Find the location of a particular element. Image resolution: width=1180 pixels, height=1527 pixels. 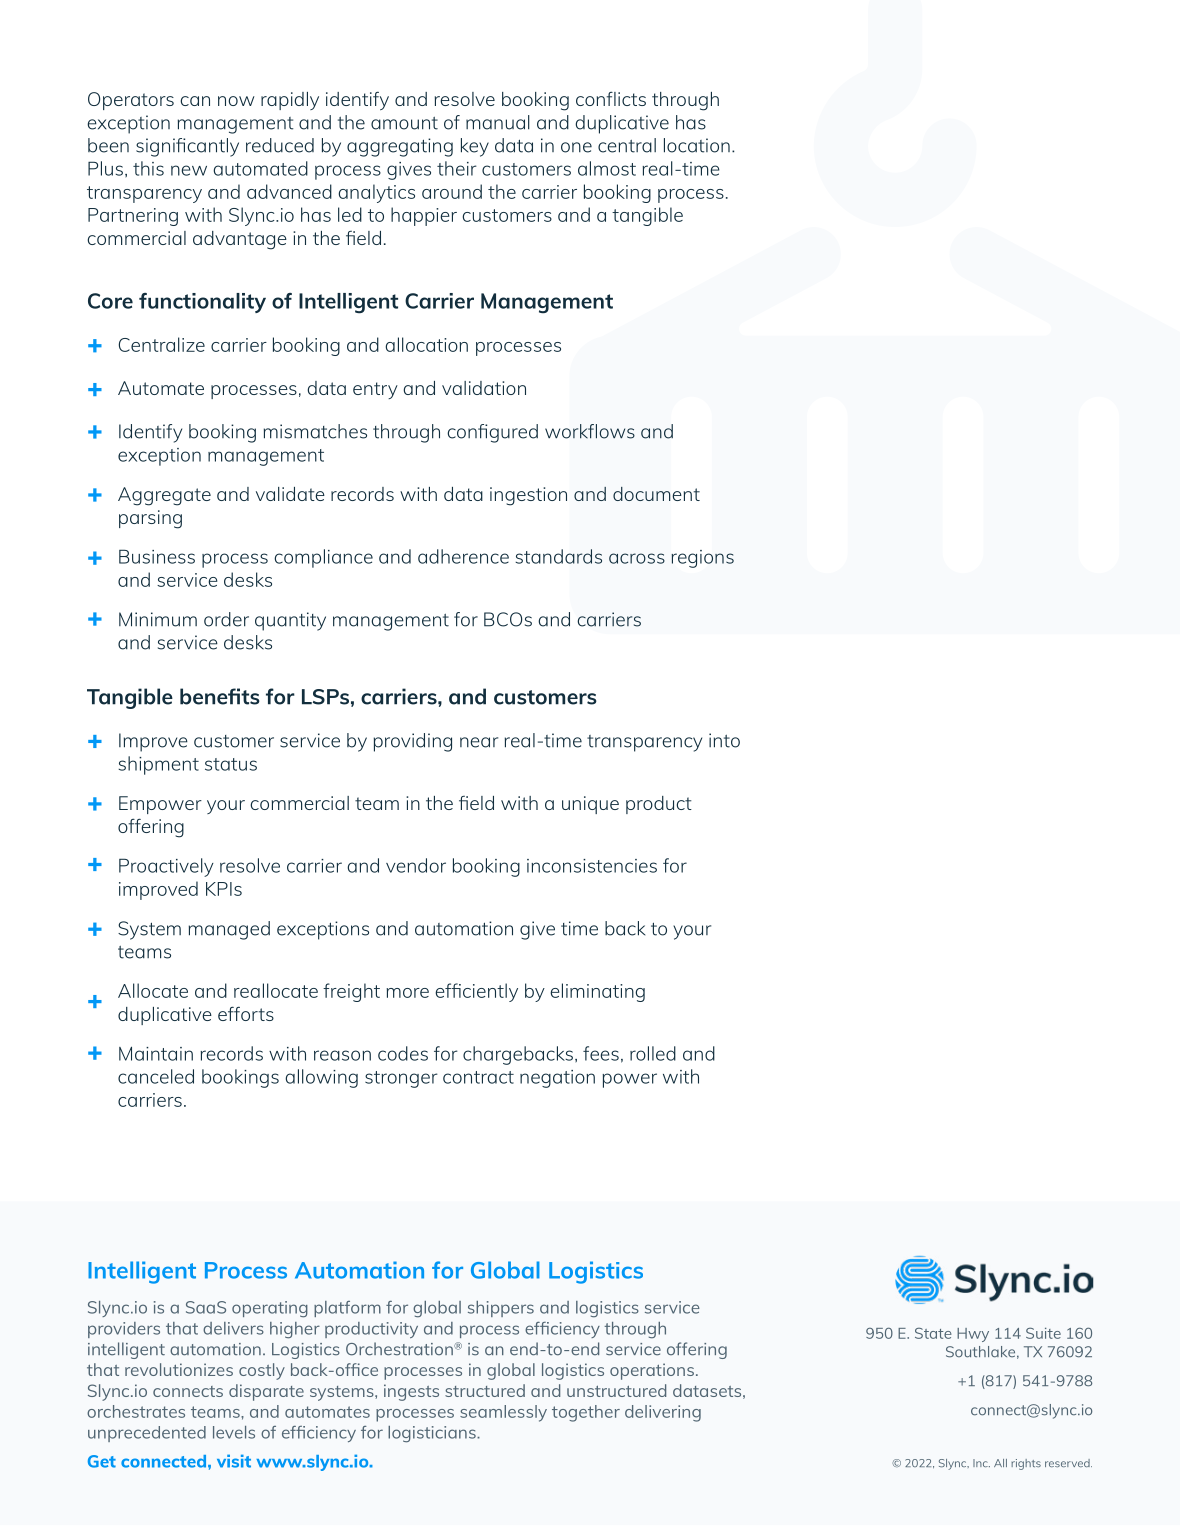

one is located at coordinates (576, 147).
